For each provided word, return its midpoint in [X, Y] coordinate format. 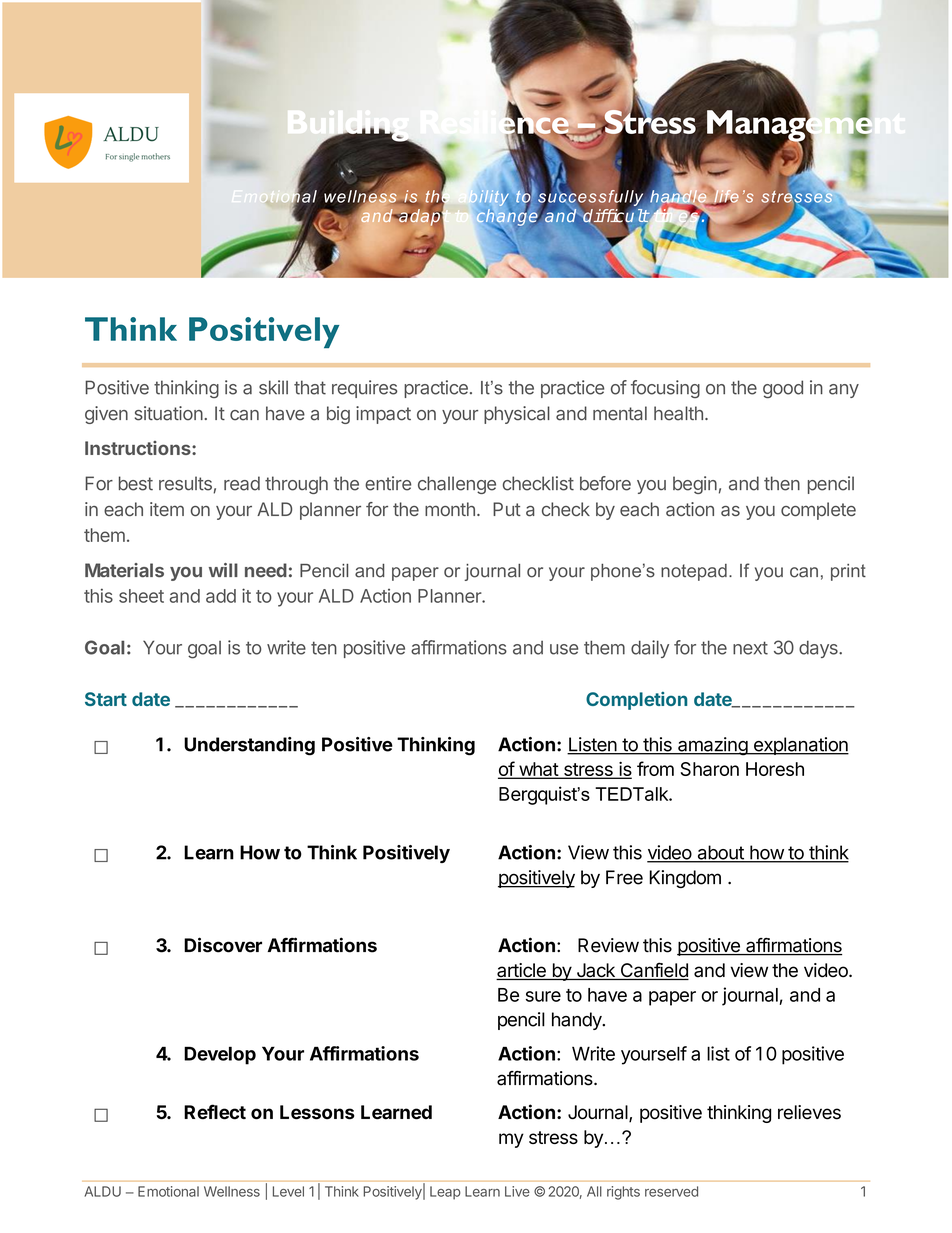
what [538, 770]
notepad [694, 572]
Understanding [249, 746]
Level [288, 1191]
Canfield [653, 971]
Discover [223, 945]
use [564, 649]
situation [169, 413]
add [221, 596]
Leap [445, 1193]
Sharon [709, 769]
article [522, 971]
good [783, 389]
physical [517, 415]
